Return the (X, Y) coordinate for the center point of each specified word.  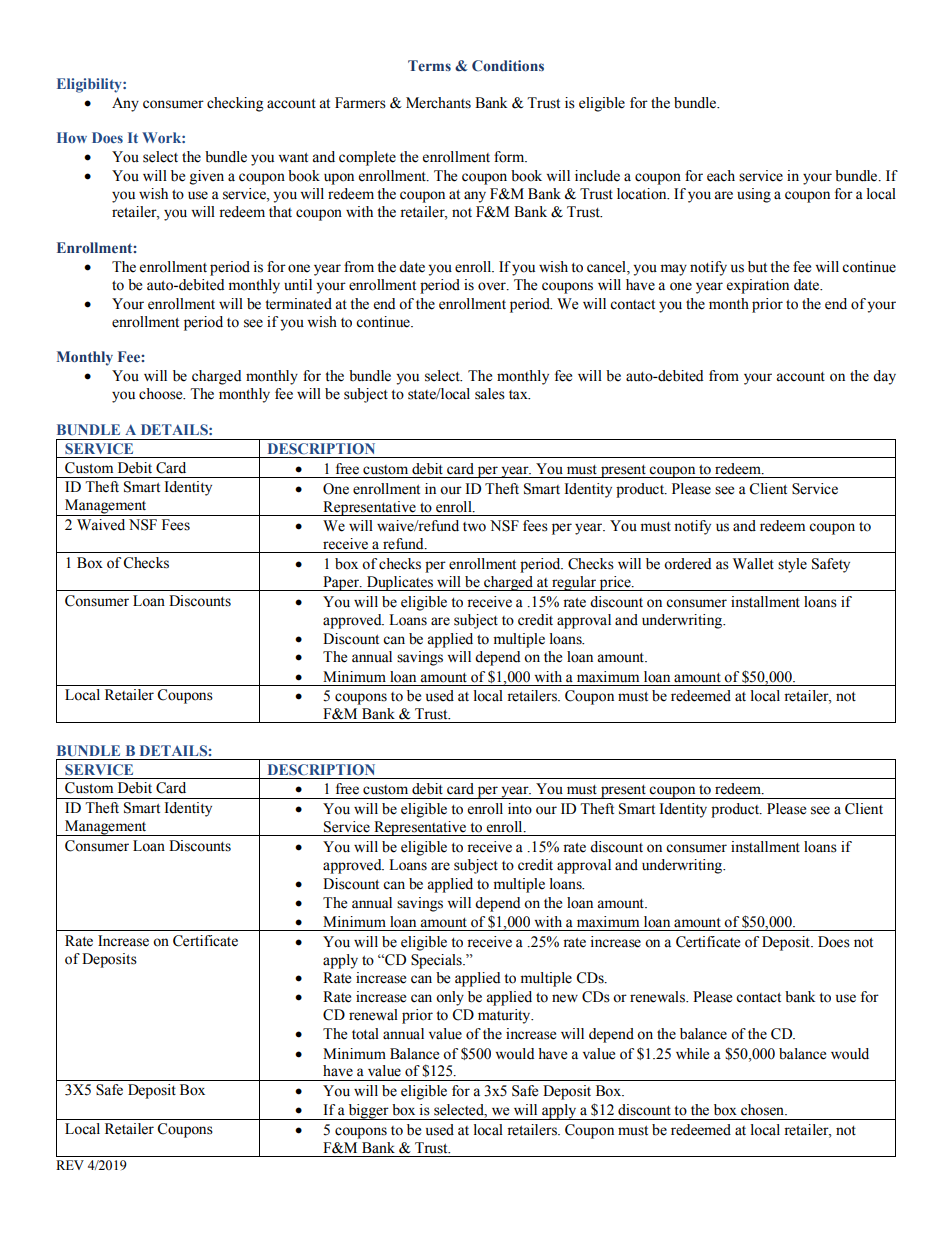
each (721, 176)
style (792, 565)
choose (162, 394)
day (884, 377)
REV (70, 1165)
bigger (368, 1112)
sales (490, 394)
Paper (341, 583)
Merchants (438, 103)
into (520, 809)
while (692, 1054)
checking (235, 104)
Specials (437, 961)
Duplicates (400, 583)
